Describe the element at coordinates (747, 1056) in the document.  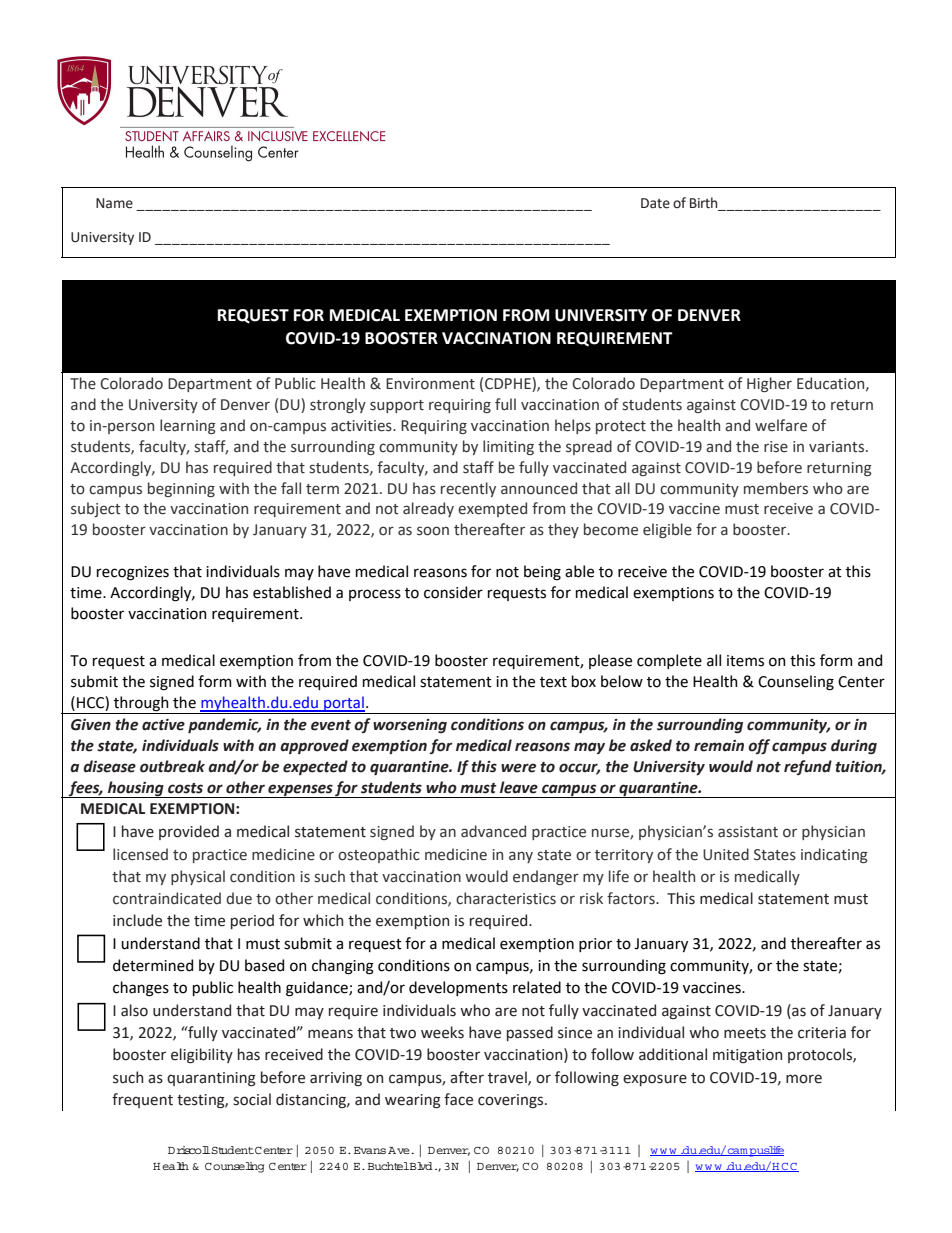
I see `mitigation` at that location.
